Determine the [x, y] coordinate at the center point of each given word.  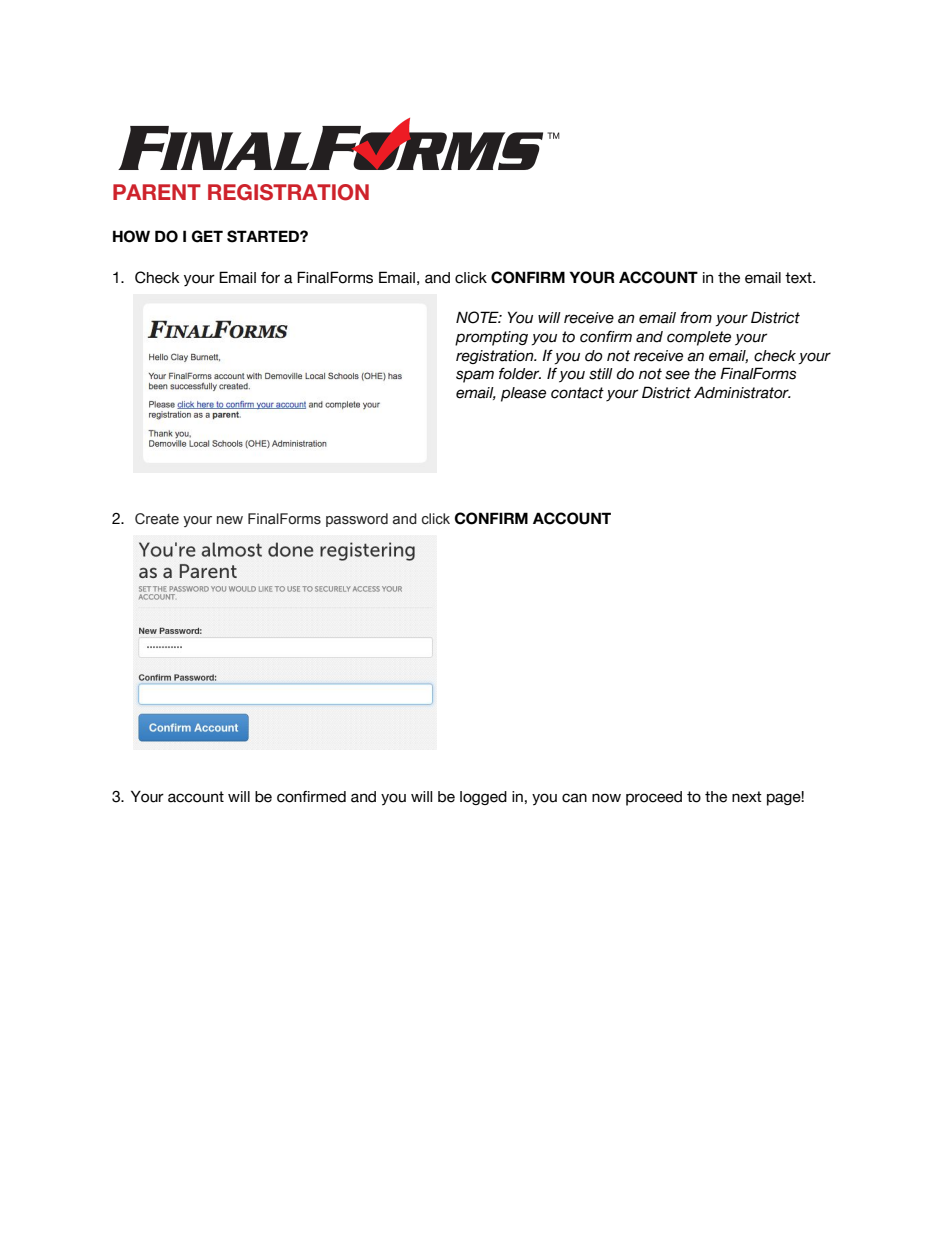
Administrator [742, 392]
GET [207, 236]
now [606, 798]
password [357, 520]
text [799, 278]
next [747, 797]
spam [475, 376]
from [696, 318]
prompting [491, 338]
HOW [131, 236]
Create [157, 519]
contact [577, 393]
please [523, 394]
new [230, 520]
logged [483, 798]
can [574, 798]
